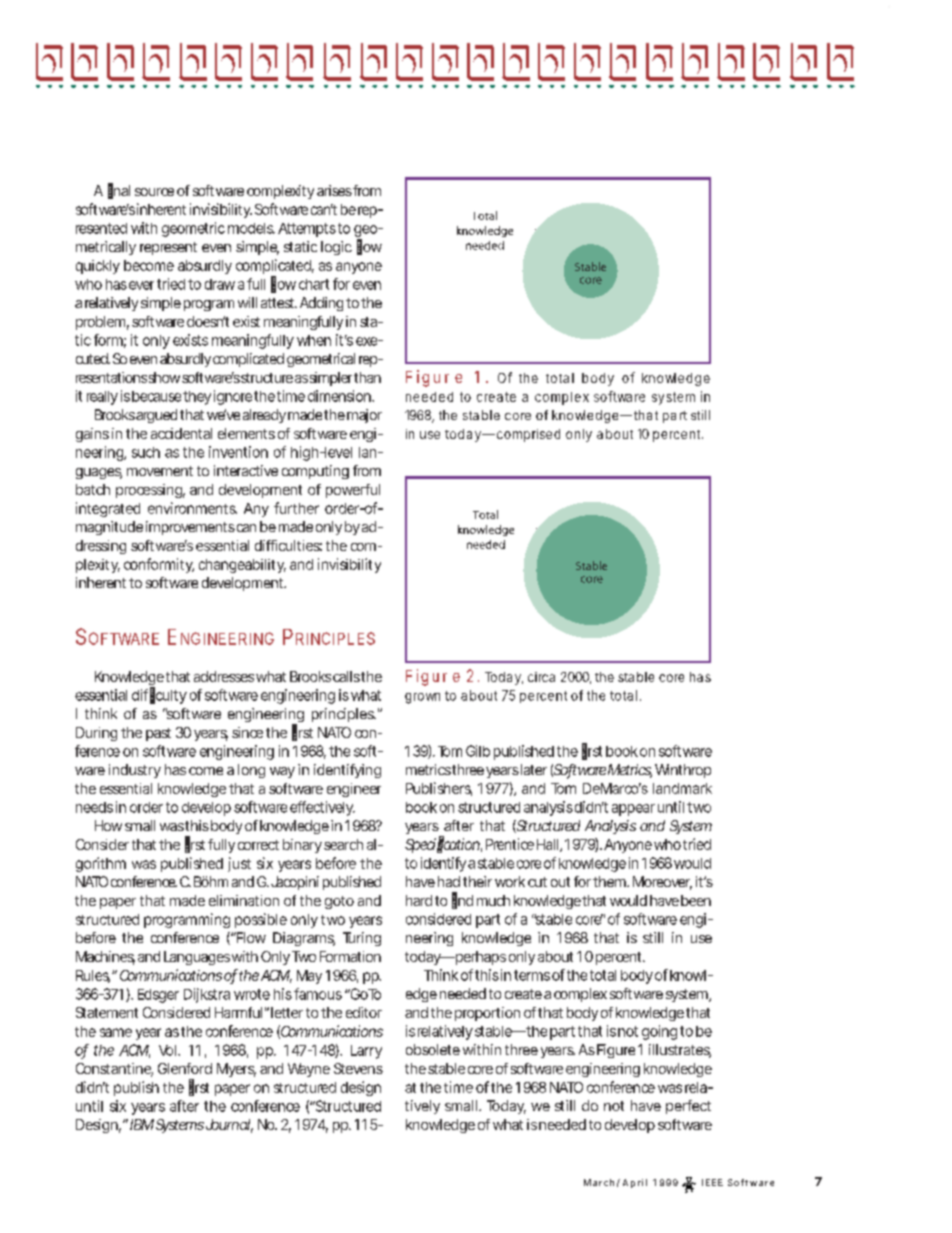 This image has height=1233, width=952. What do you see at coordinates (336, 248) in the image?
I see `logic` at bounding box center [336, 248].
